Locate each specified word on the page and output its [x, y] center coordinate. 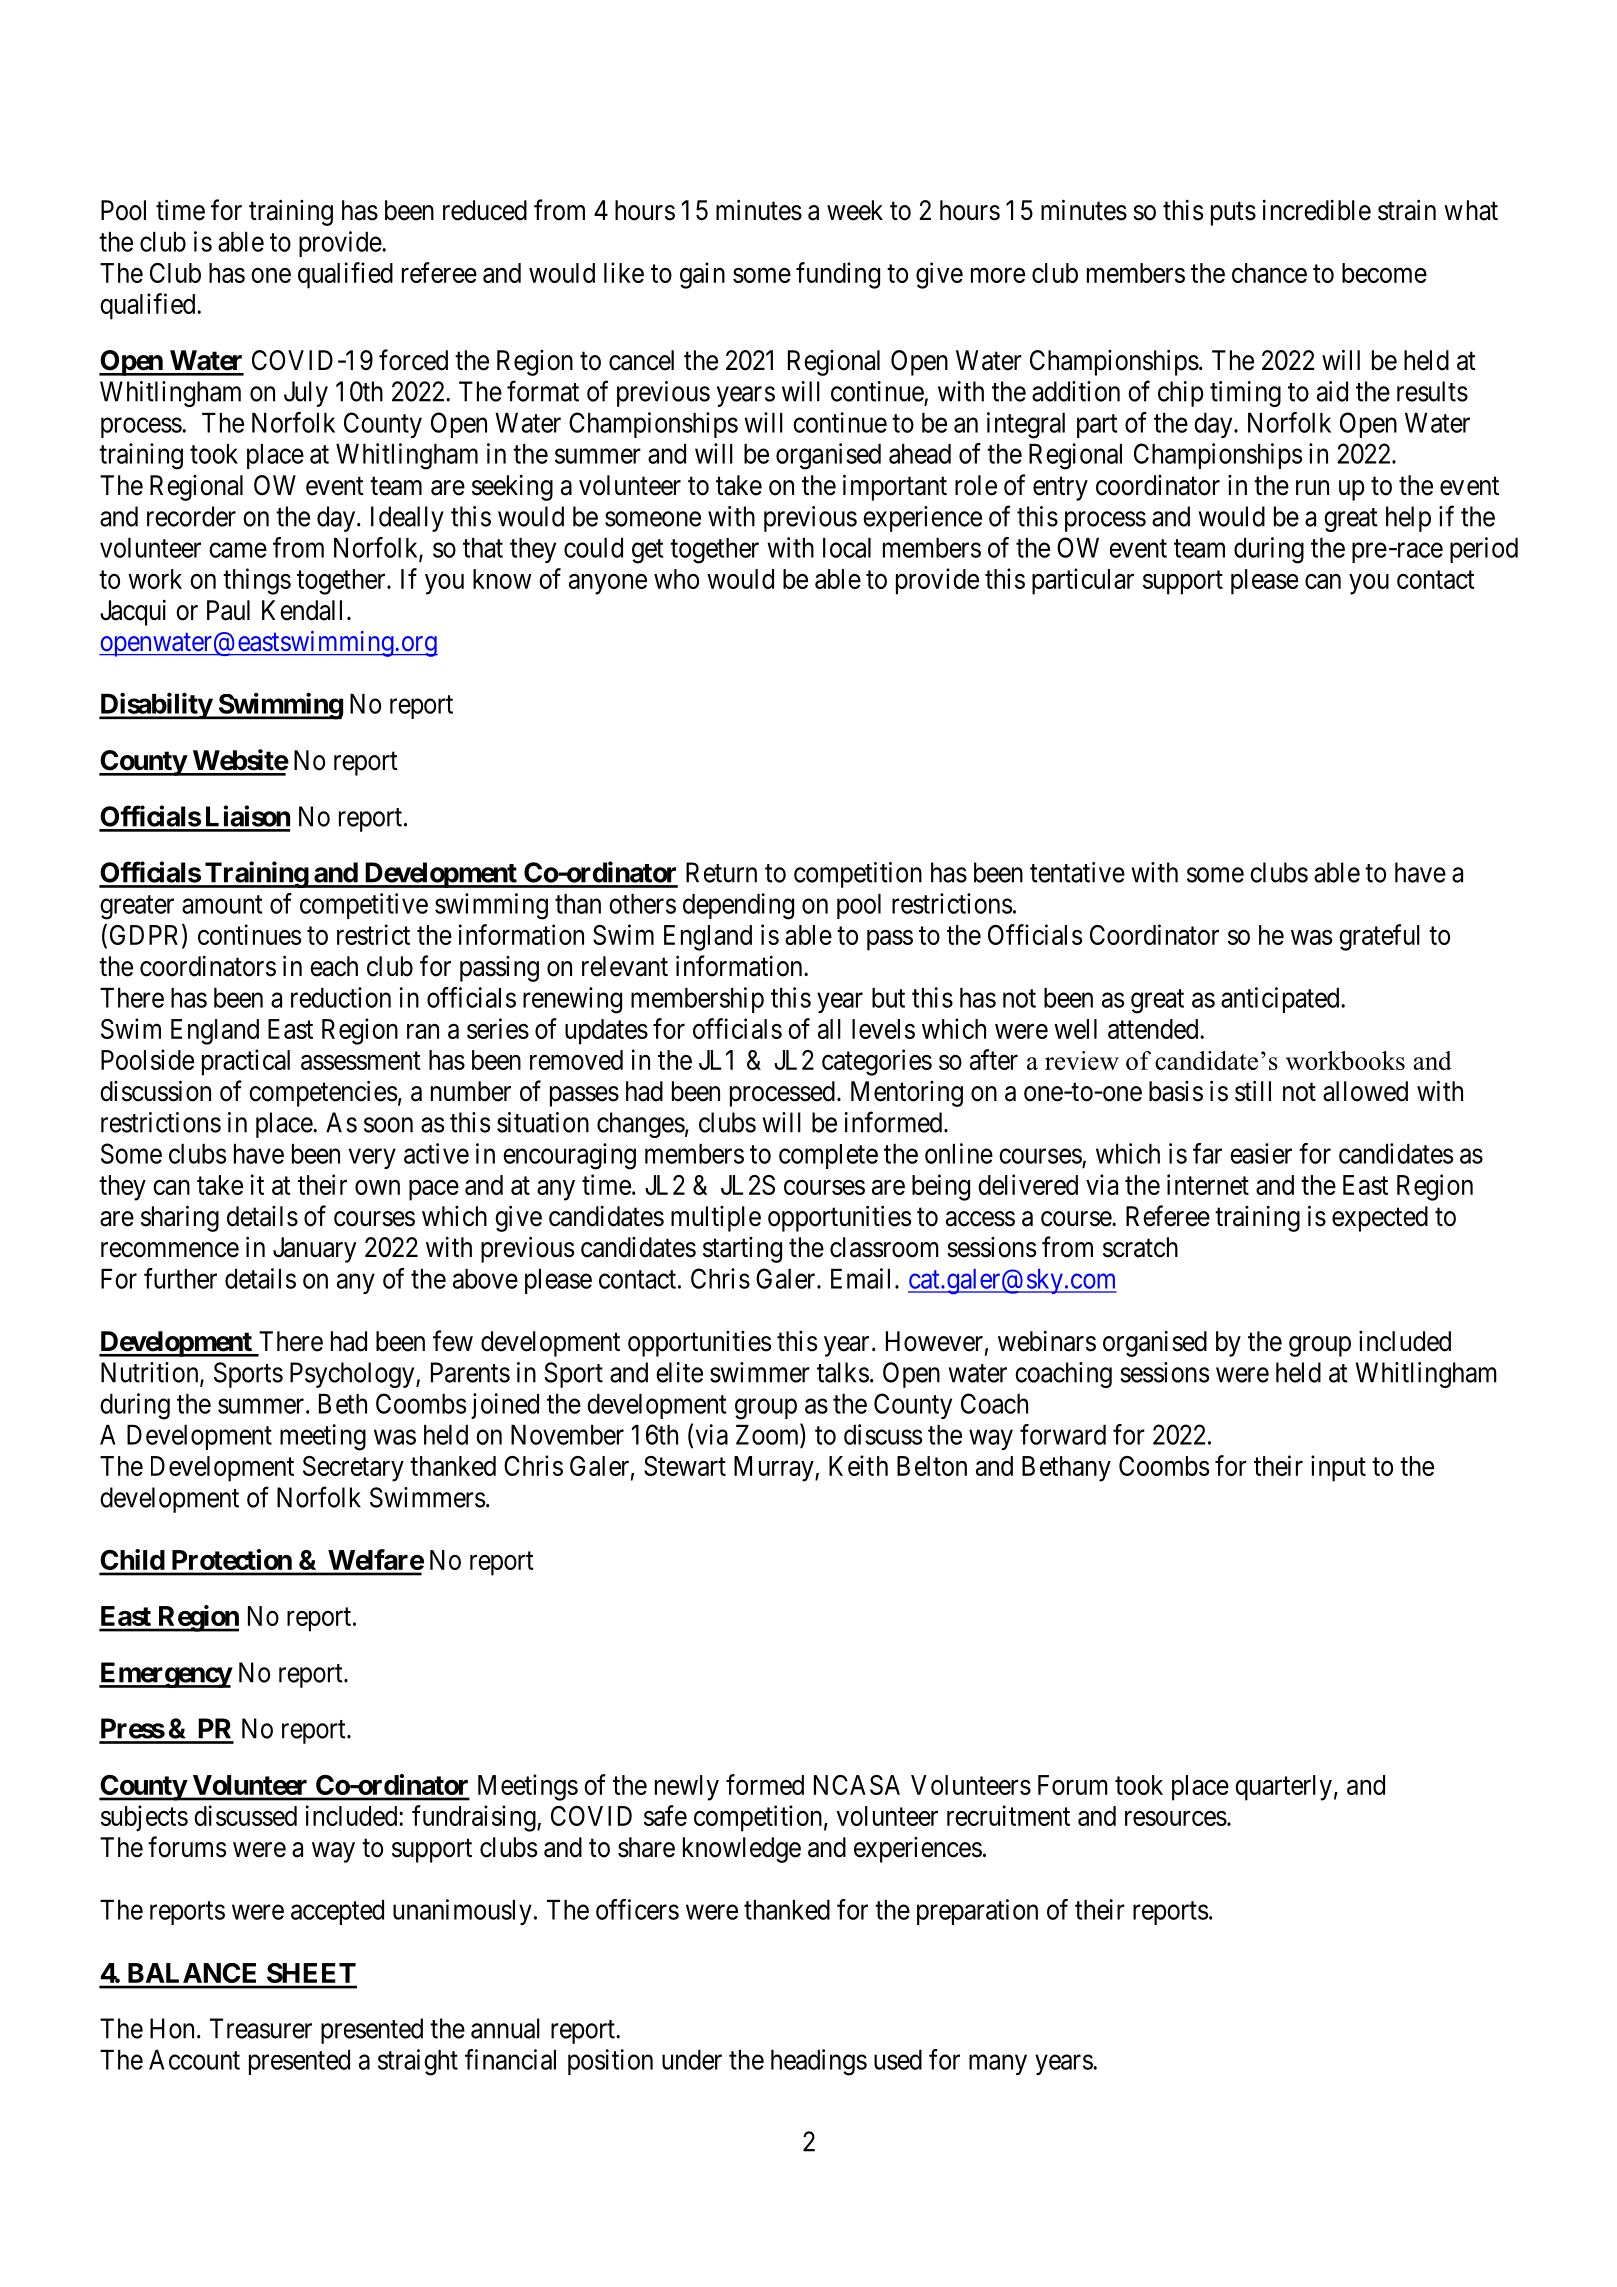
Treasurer [261, 2028]
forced [413, 360]
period [1484, 550]
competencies [323, 1093]
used [898, 2060]
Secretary [353, 1469]
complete [828, 1156]
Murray [775, 1469]
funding [838, 275]
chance [1269, 273]
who [676, 579]
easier [1261, 1153]
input [1338, 1468]
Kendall [305, 610]
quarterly [1283, 1788]
